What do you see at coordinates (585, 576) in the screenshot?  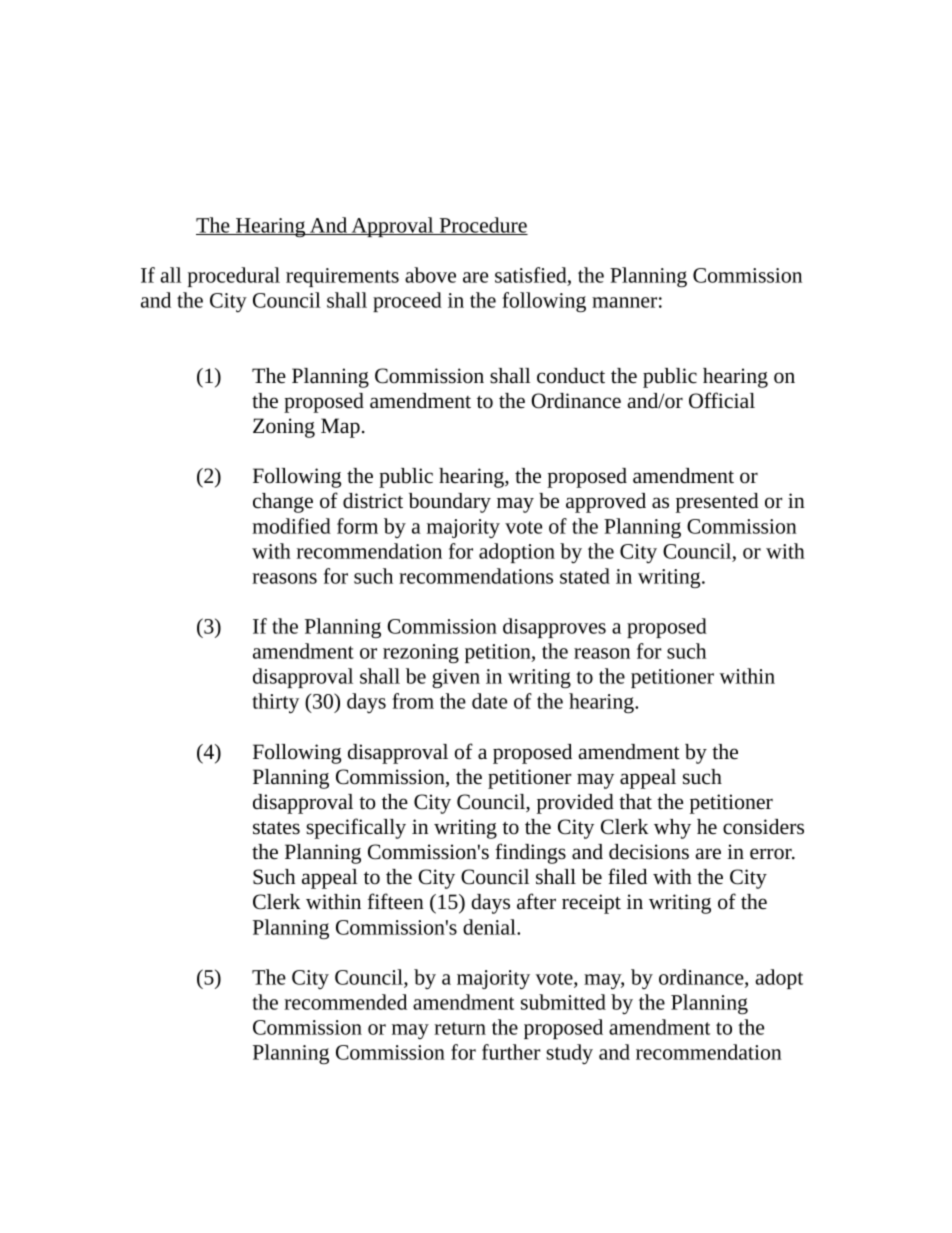 I see `stated` at bounding box center [585, 576].
